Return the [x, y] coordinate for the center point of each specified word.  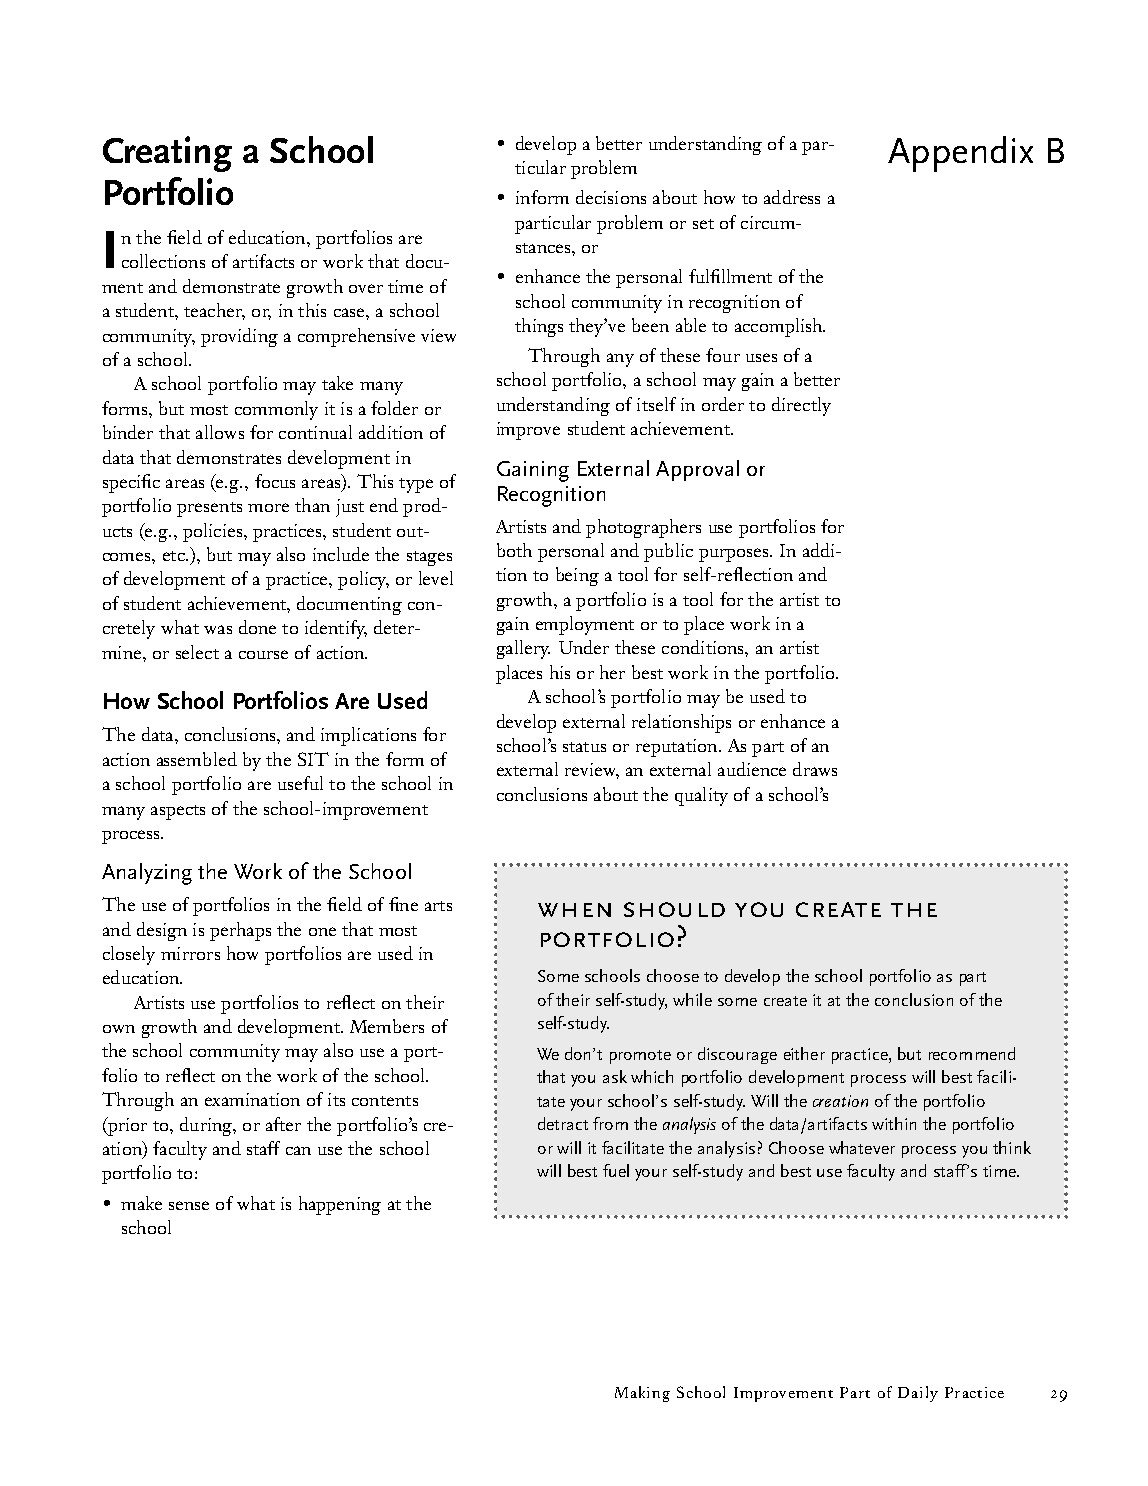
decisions [611, 197]
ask [615, 1076]
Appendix [960, 154]
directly [801, 406]
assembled [197, 759]
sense [189, 1205]
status [584, 747]
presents [209, 509]
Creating [167, 154]
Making [642, 1394]
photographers [643, 528]
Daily [918, 1394]
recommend [972, 1053]
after [283, 1124]
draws [815, 769]
